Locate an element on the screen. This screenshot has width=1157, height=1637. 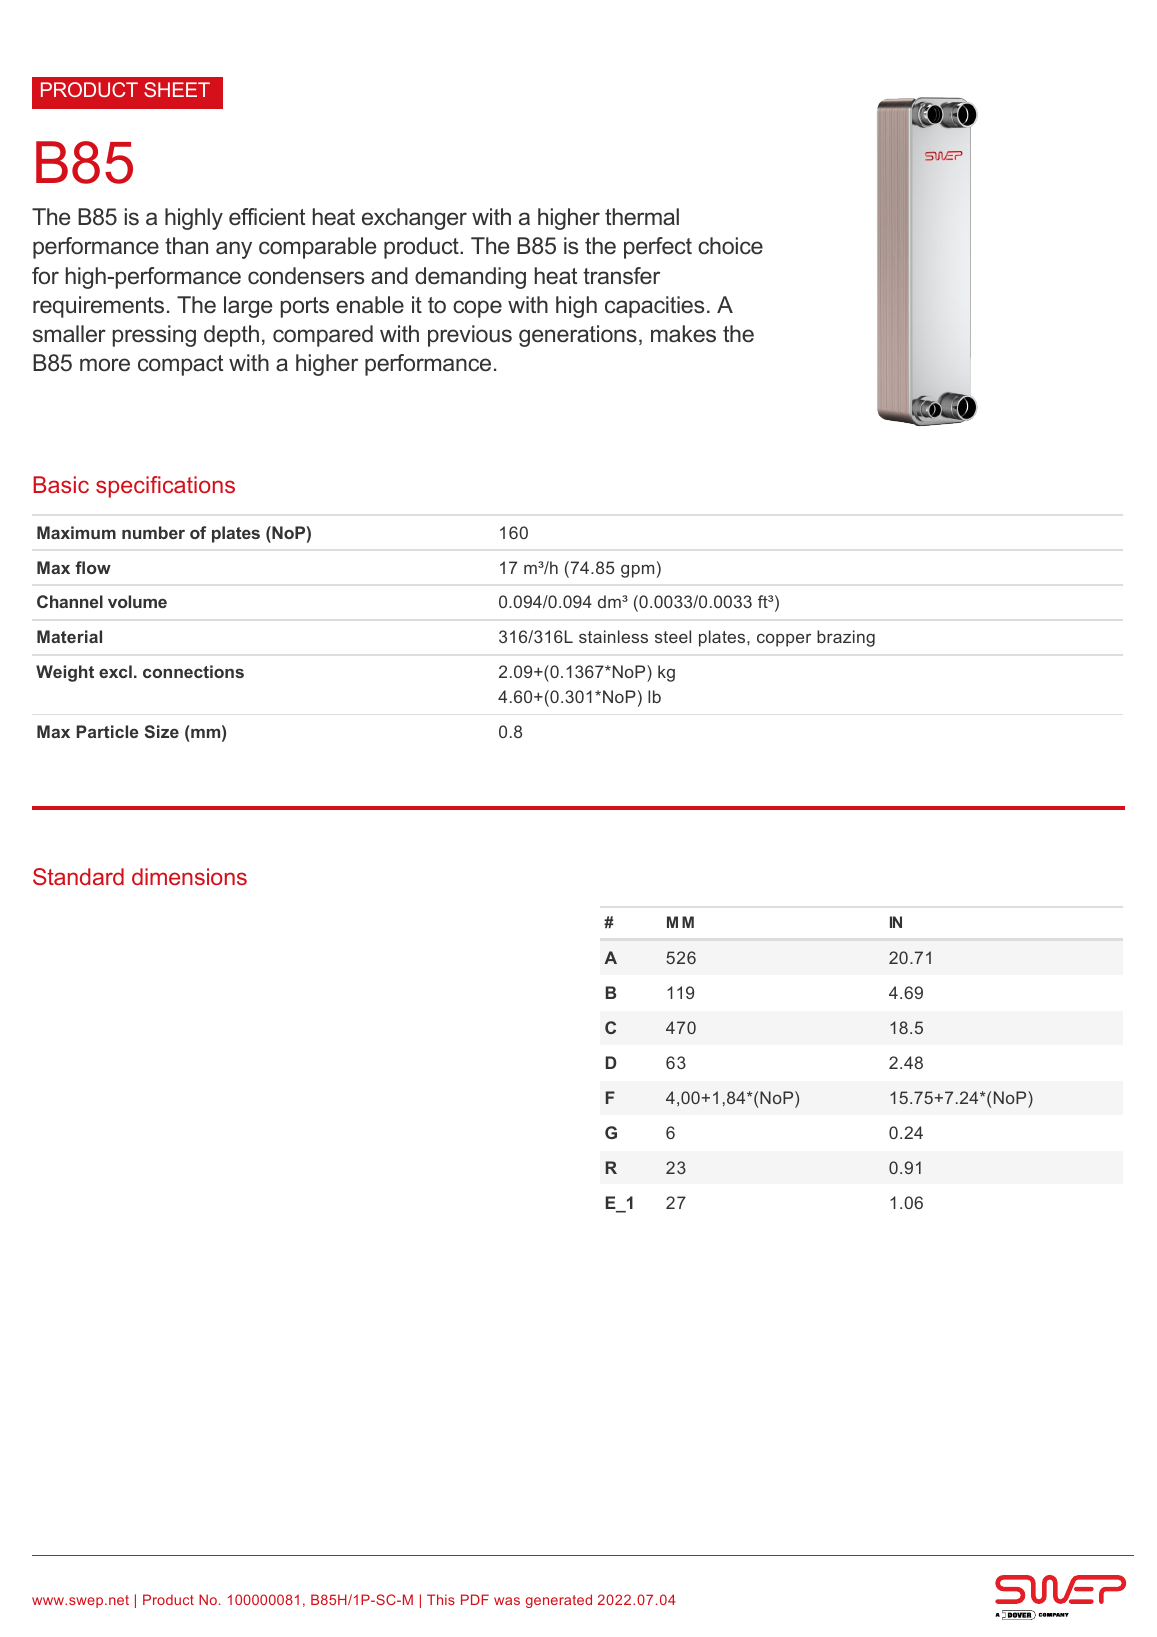
stainless is located at coordinates (613, 636).
